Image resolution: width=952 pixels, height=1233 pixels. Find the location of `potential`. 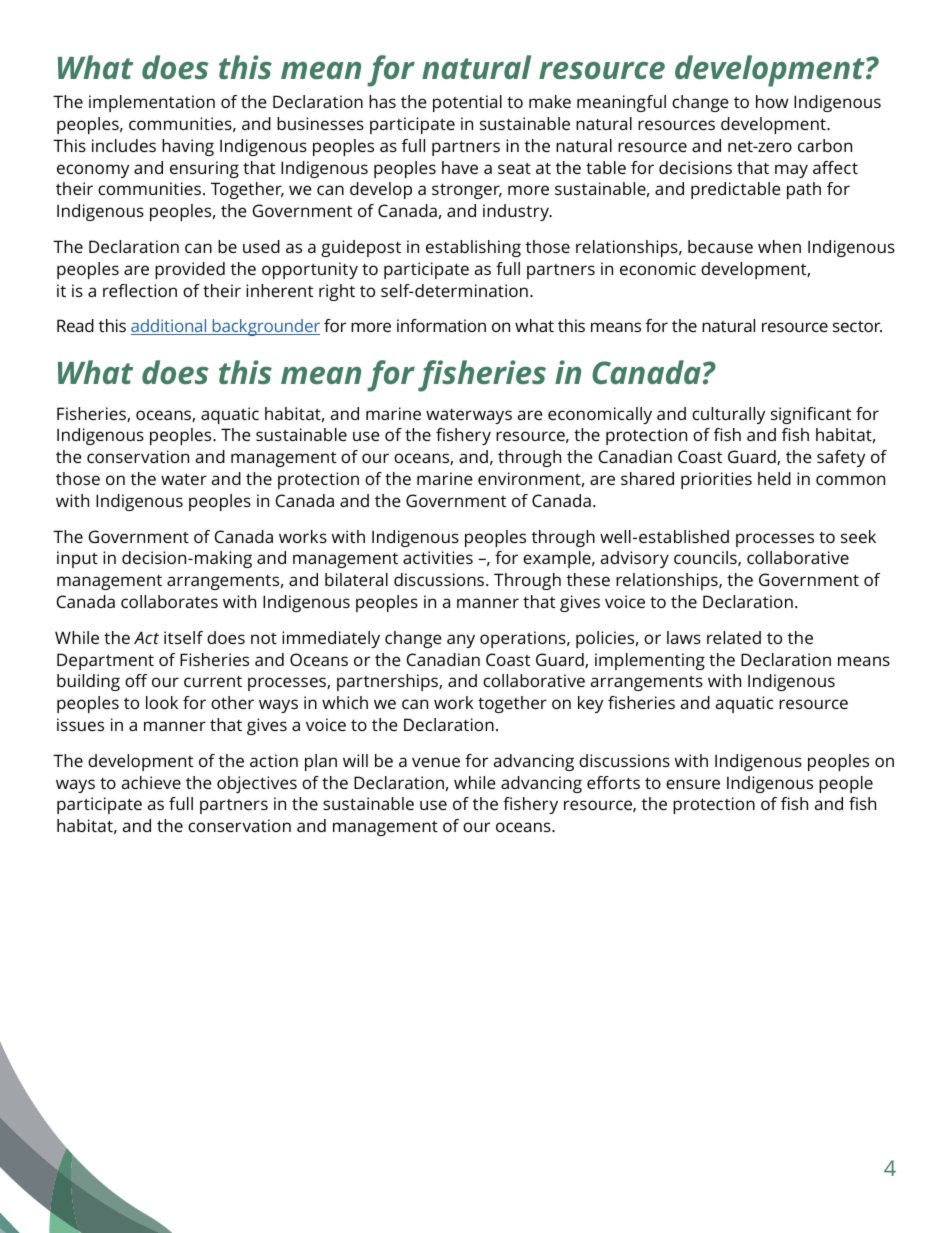

potential is located at coordinates (467, 103).
